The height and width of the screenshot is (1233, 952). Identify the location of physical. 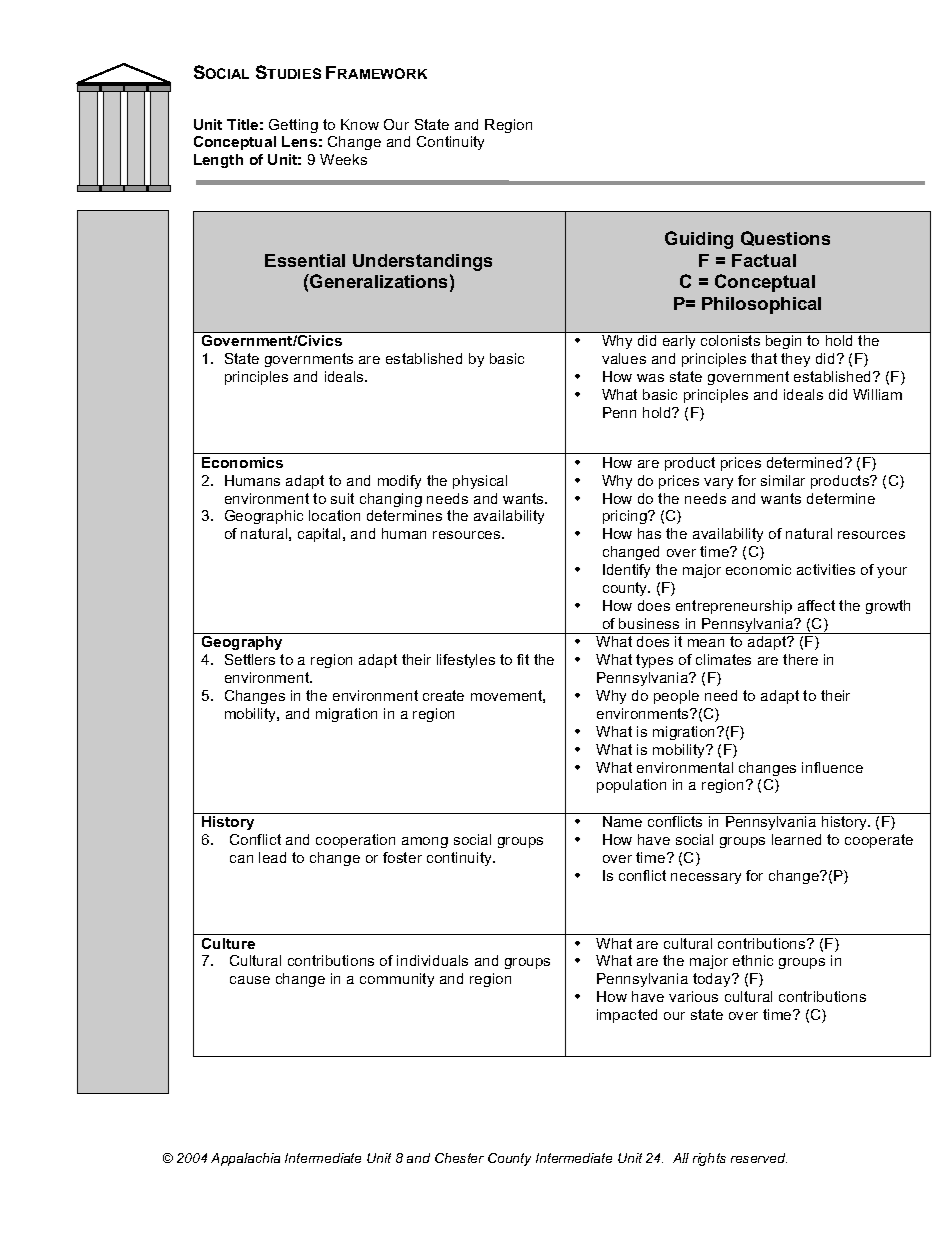
(480, 482).
